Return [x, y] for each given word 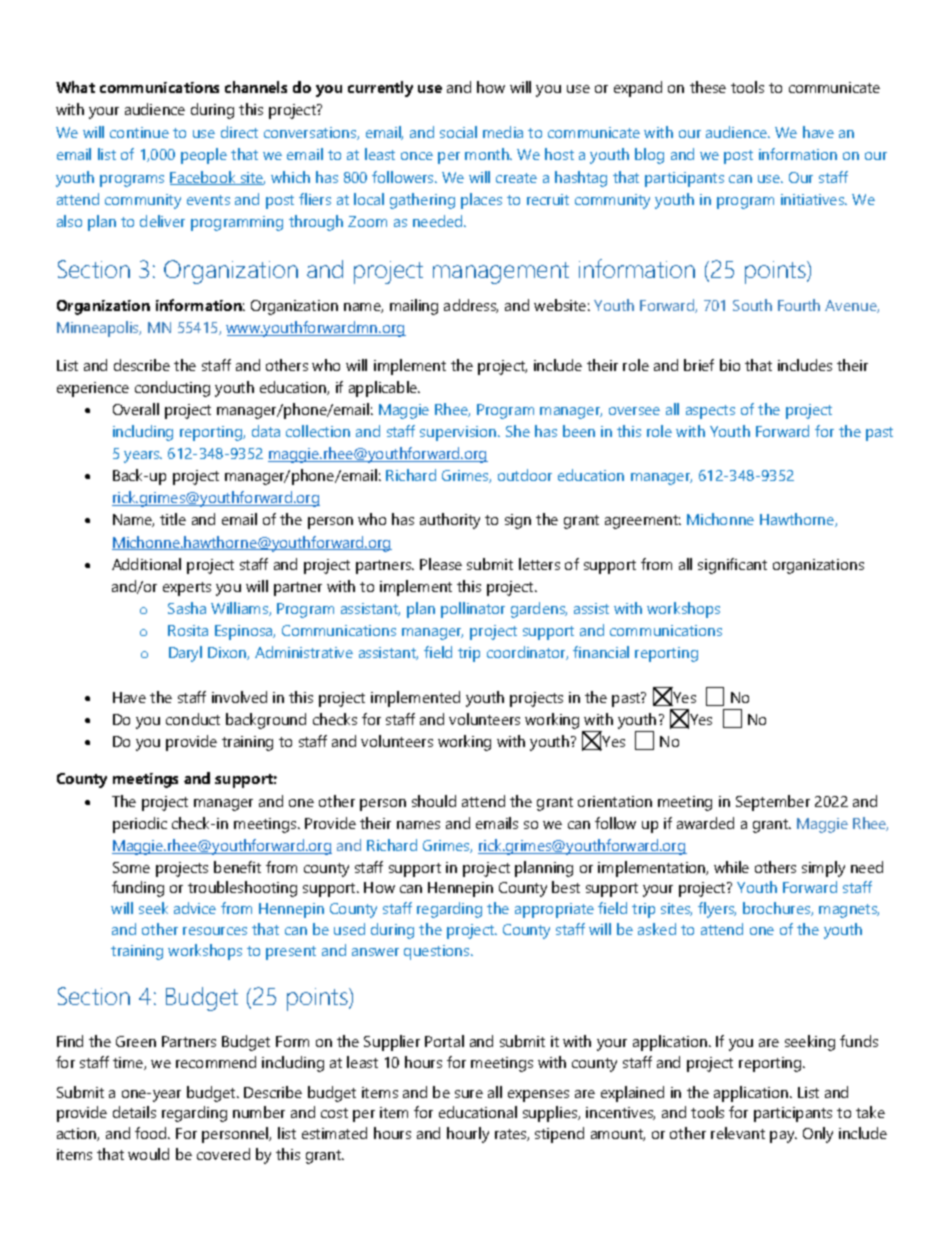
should [434, 801]
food [152, 1133]
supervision [459, 433]
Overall [136, 409]
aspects [710, 412]
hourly [468, 1135]
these [708, 87]
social [458, 132]
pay [783, 1137]
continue [139, 132]
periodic [140, 825]
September [773, 803]
